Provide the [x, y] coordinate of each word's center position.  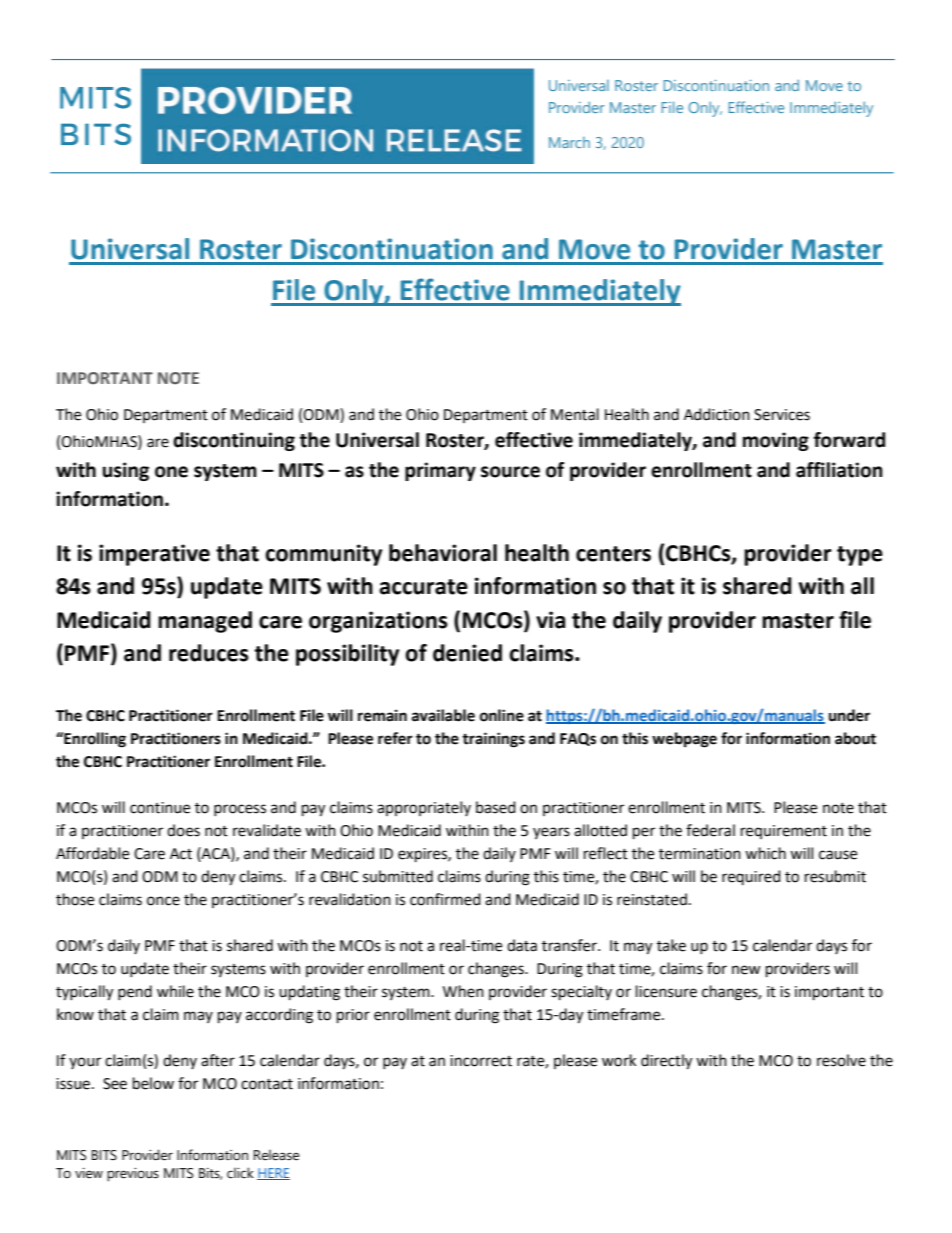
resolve [841, 1060]
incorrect [481, 1061]
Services [782, 415]
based [496, 807]
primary [440, 471]
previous [133, 1175]
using [126, 471]
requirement [784, 832]
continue [160, 808]
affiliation [839, 470]
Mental [575, 414]
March [569, 142]
